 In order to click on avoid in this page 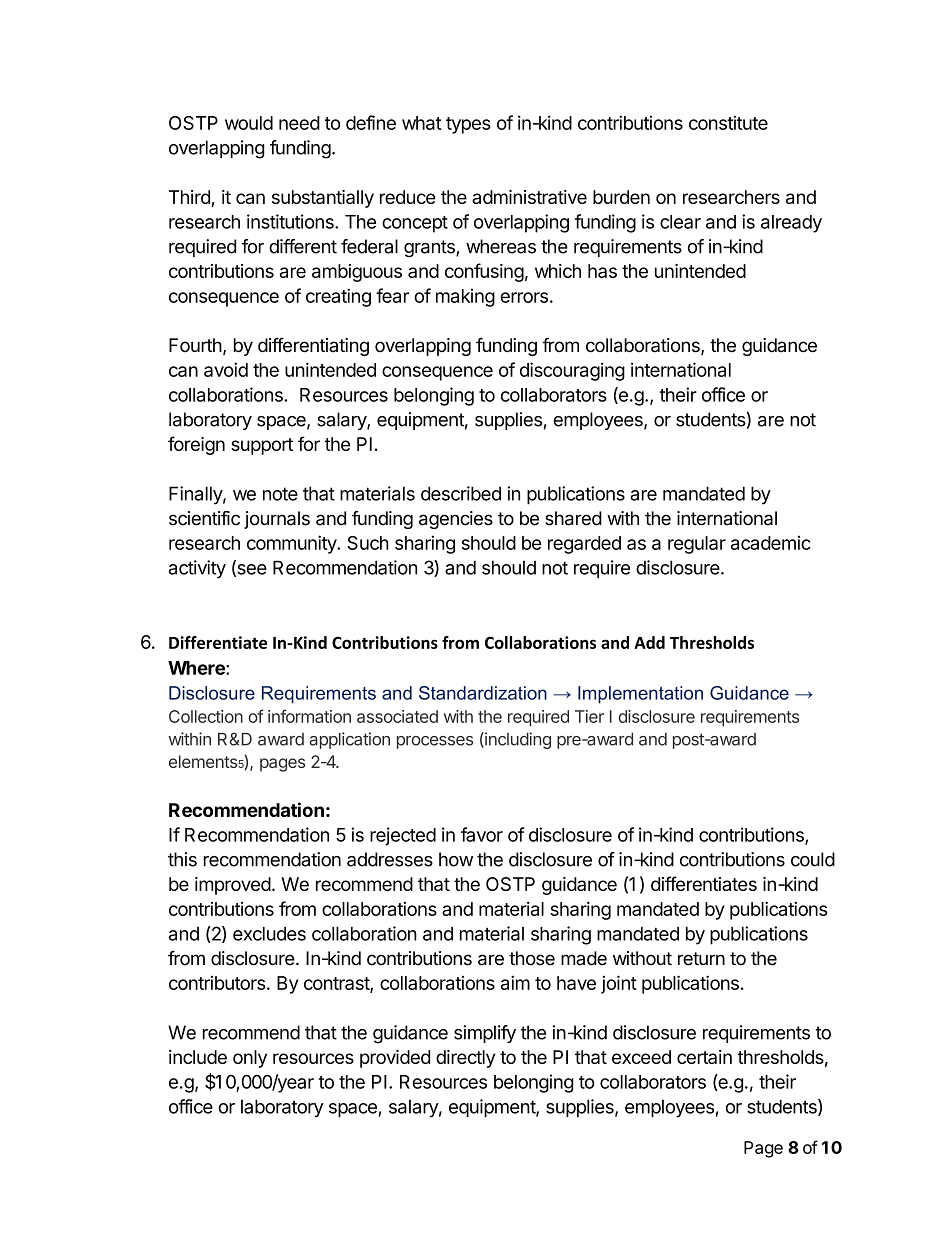, I will do `click(226, 369)`.
